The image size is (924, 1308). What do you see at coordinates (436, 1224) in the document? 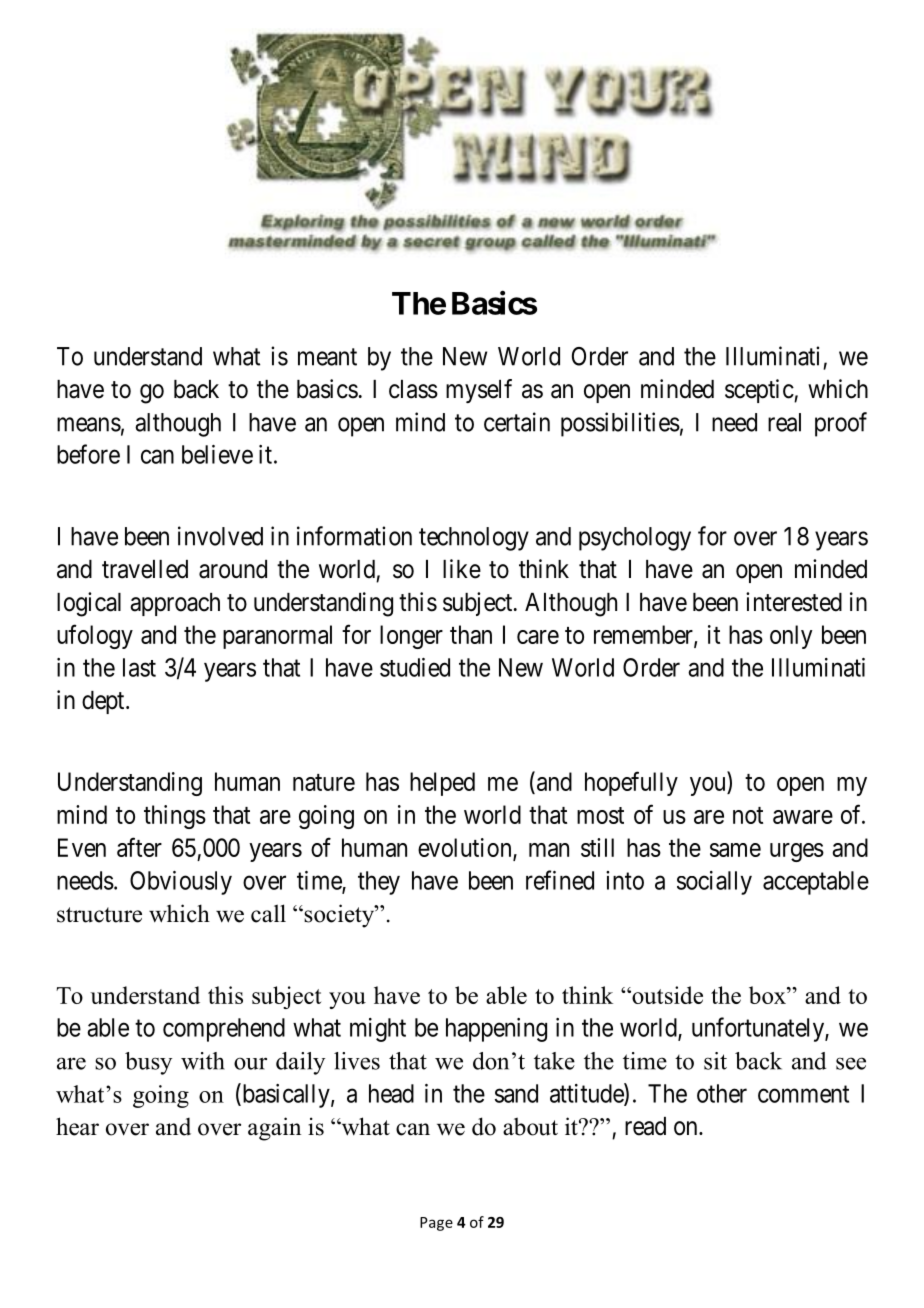
I see `Page` at bounding box center [436, 1224].
